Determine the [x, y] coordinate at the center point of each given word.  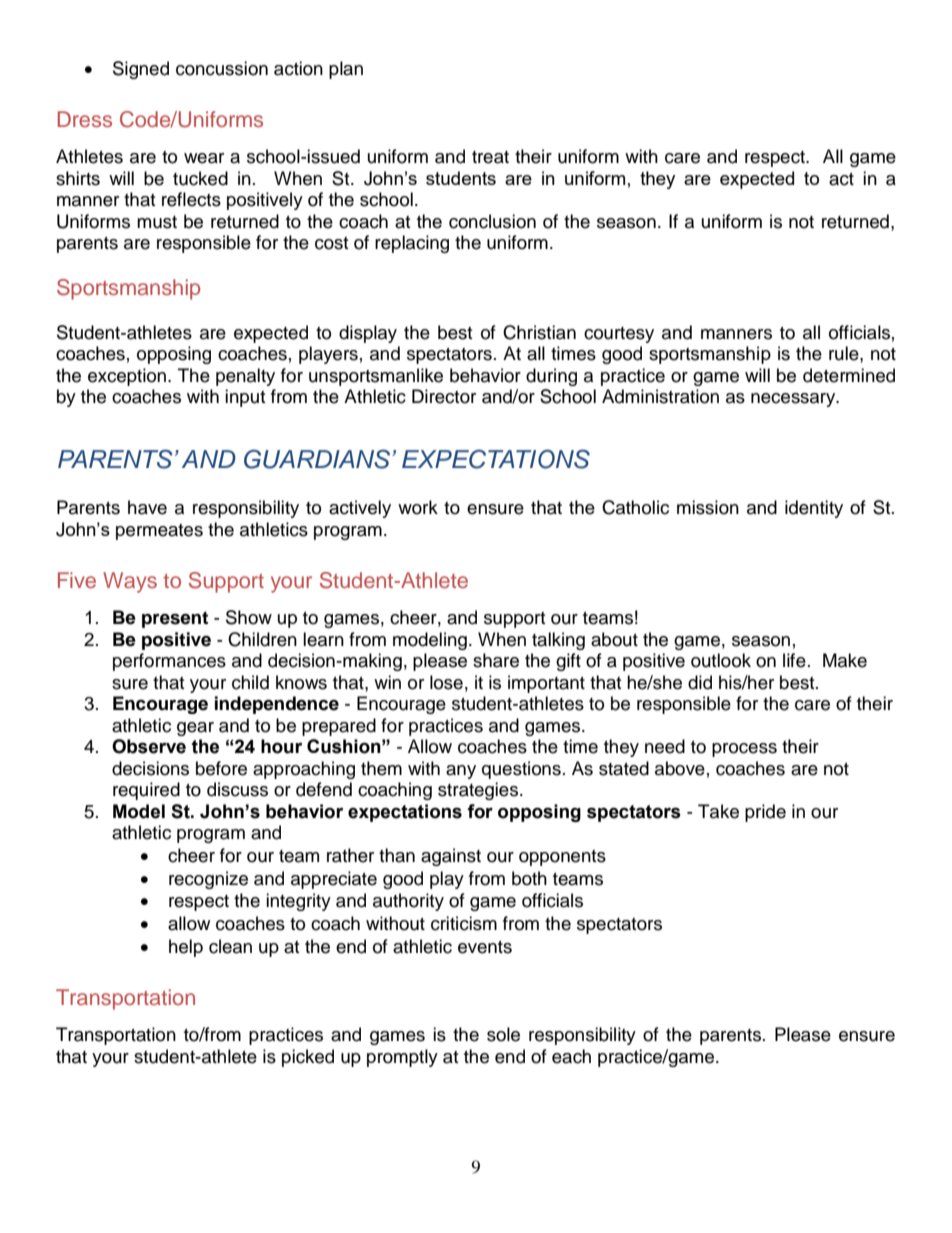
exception [128, 377]
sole [503, 1034]
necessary [794, 400]
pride [765, 813]
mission [708, 507]
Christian [539, 332]
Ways [130, 582]
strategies [478, 791]
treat [490, 157]
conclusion [492, 221]
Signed [141, 70]
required [146, 791]
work [418, 507]
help [186, 948]
